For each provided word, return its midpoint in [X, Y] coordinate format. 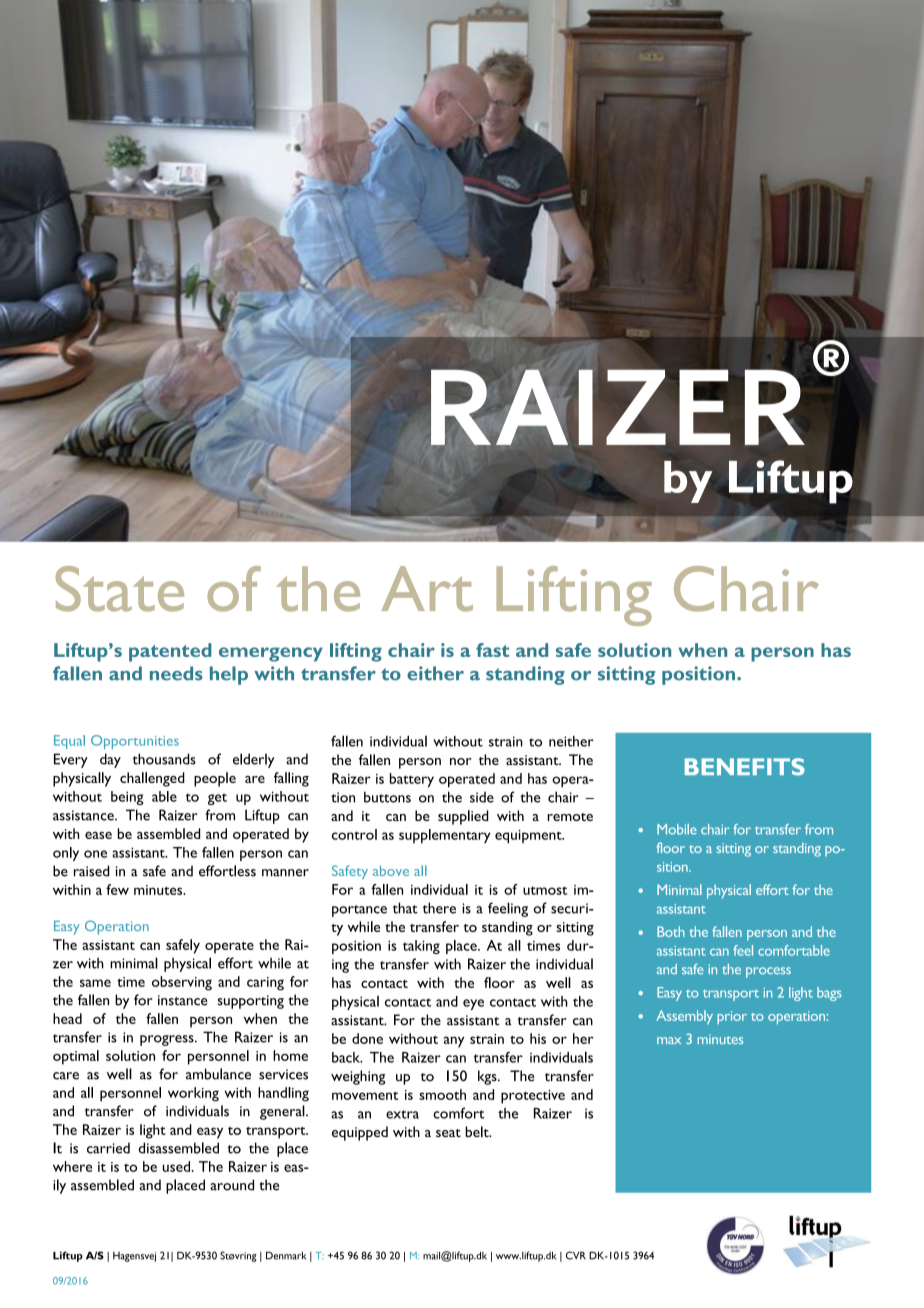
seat [448, 1133]
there [439, 908]
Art [427, 589]
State [120, 589]
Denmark [286, 1256]
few [117, 889]
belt [478, 1132]
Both [671, 931]
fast [492, 650]
